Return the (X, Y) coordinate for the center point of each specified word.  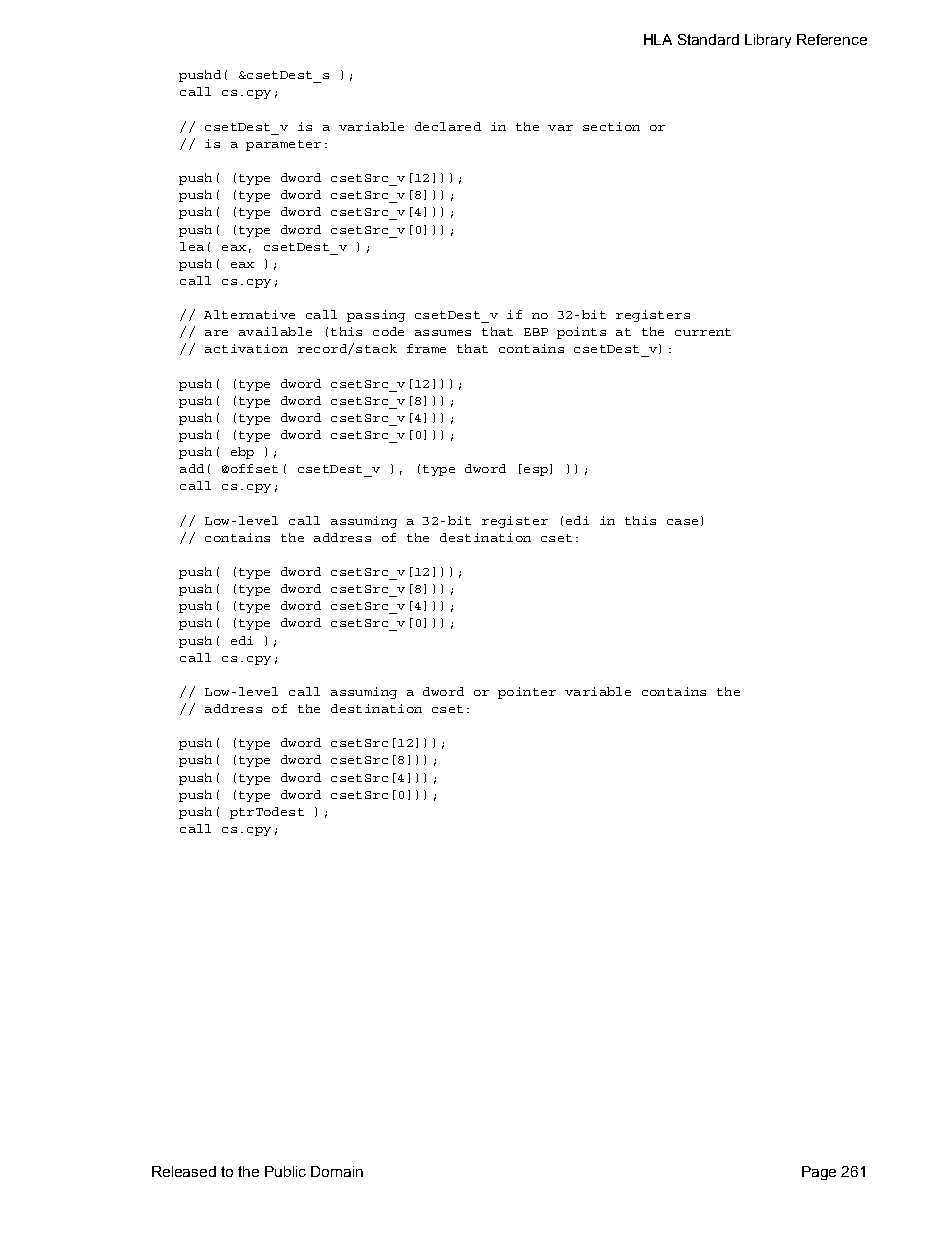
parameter (283, 145)
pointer (527, 693)
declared (448, 126)
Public (285, 1171)
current (703, 332)
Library (768, 41)
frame (426, 348)
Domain (337, 1171)
